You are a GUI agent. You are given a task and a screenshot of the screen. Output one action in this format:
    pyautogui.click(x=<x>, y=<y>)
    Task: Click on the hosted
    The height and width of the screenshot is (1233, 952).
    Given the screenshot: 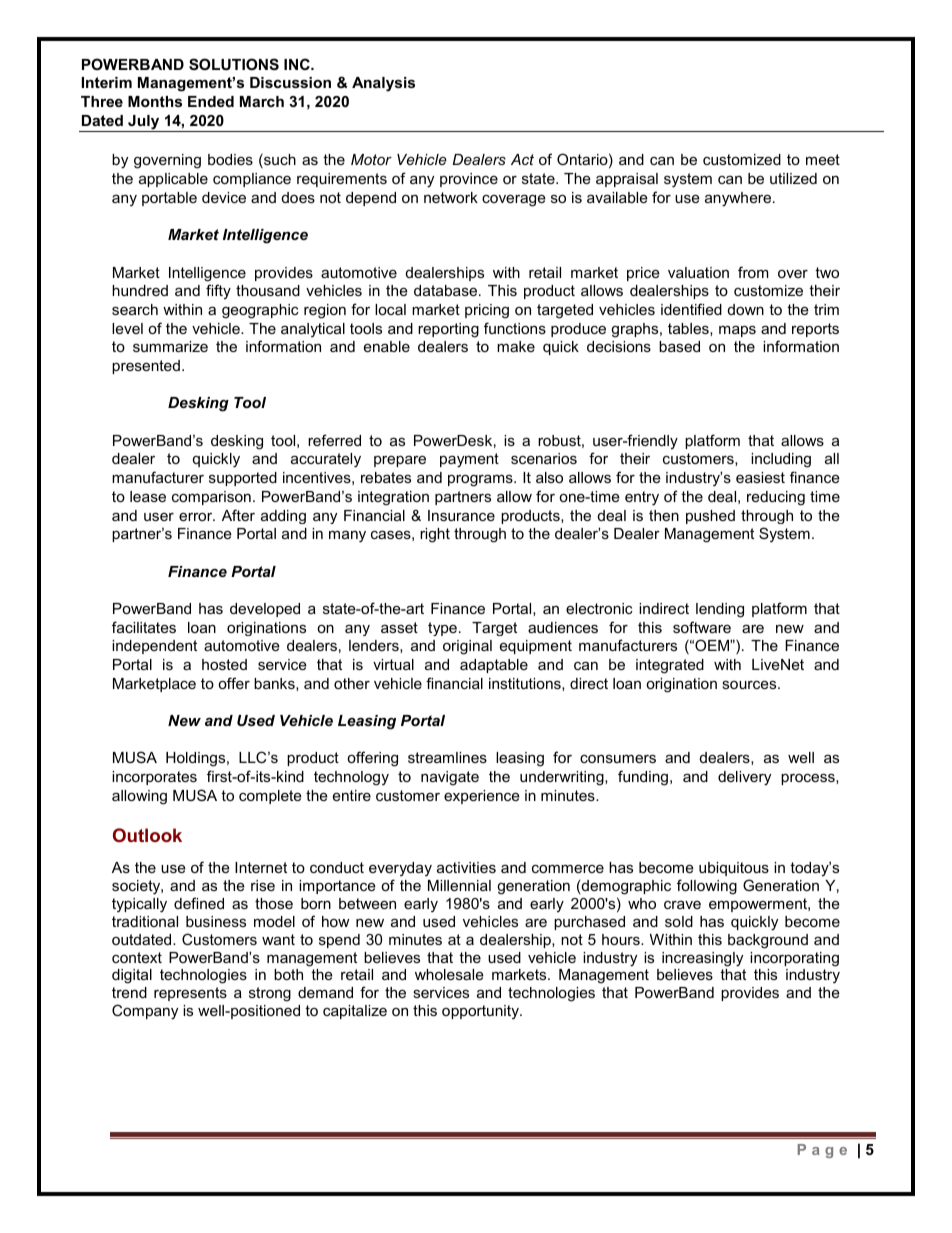 What is the action you would take?
    pyautogui.click(x=224, y=664)
